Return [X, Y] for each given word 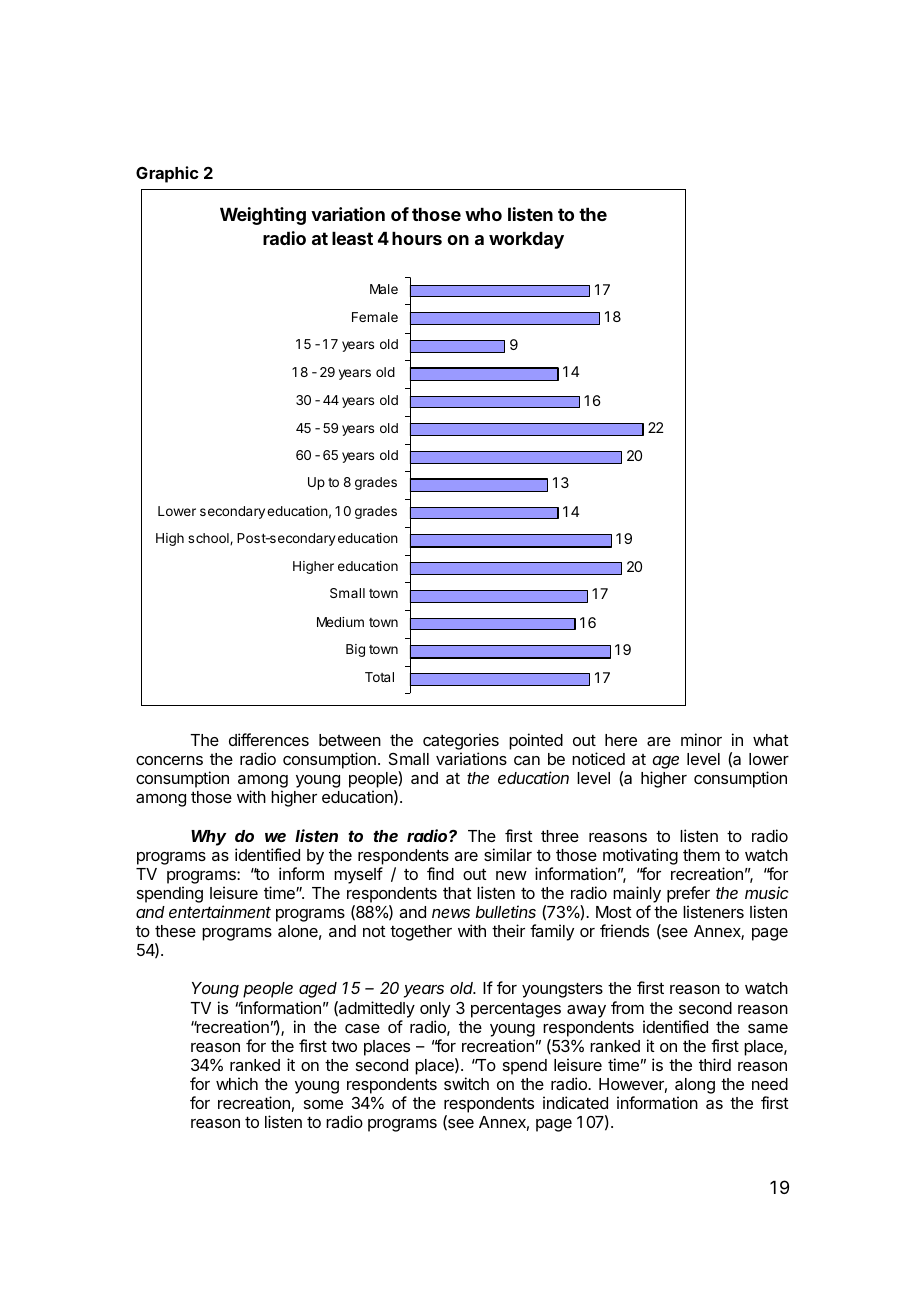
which [237, 1083]
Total [379, 677]
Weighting [263, 216]
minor [701, 739]
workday [526, 240]
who [483, 214]
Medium [340, 622]
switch [466, 1083]
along [695, 1087]
